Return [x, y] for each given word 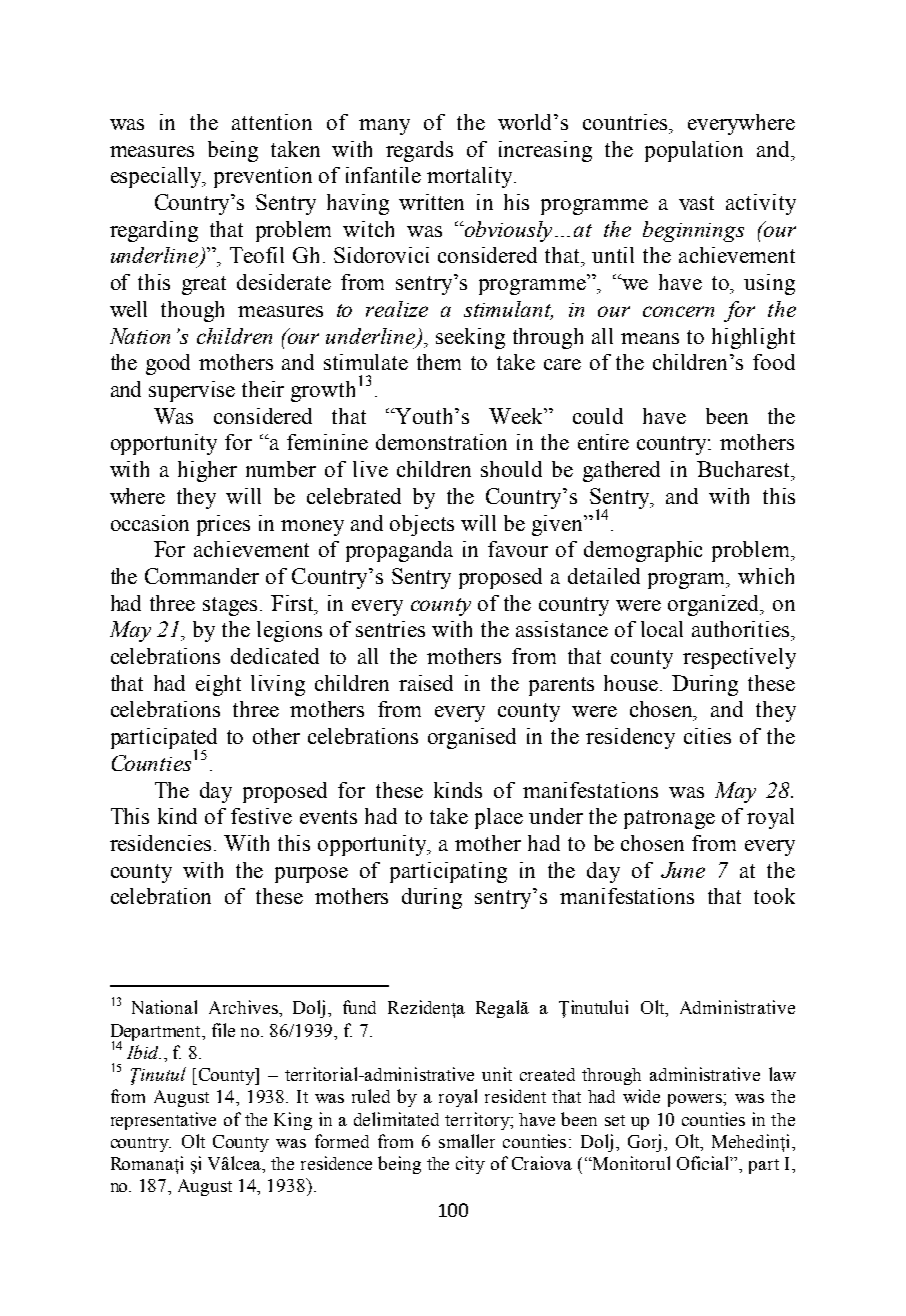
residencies [160, 843]
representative [163, 1121]
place [499, 818]
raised [426, 683]
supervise [192, 391]
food [774, 362]
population [694, 151]
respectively [739, 658]
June [683, 870]
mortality [471, 177]
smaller [467, 1141]
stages [232, 606]
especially [158, 177]
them [439, 362]
